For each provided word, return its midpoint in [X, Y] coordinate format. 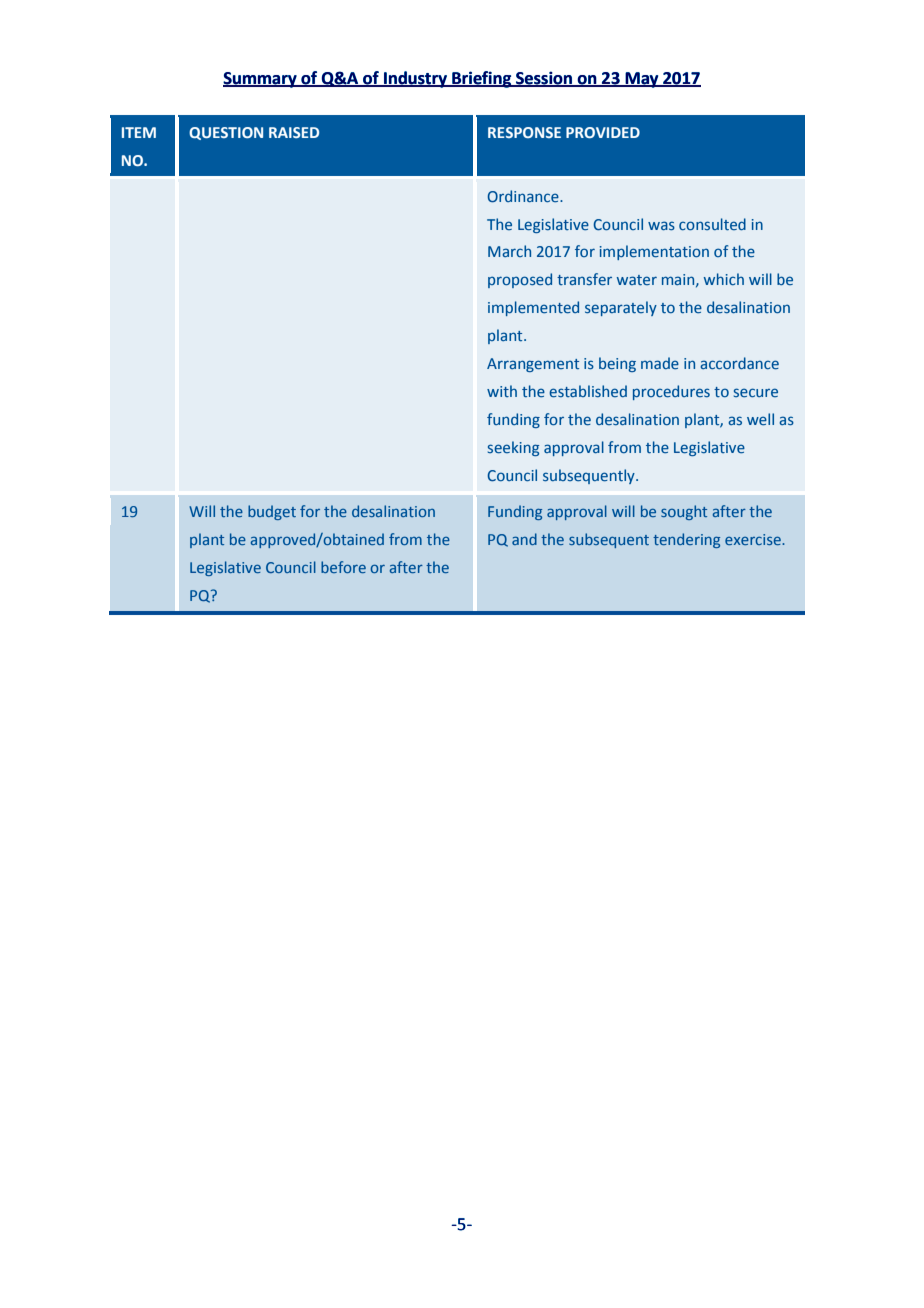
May [642, 80]
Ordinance [524, 196]
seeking [513, 448]
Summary [261, 80]
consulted [712, 224]
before [343, 567]
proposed [520, 280]
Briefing [482, 79]
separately [621, 308]
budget [272, 512]
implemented [533, 308]
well [760, 419]
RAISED [294, 132]
